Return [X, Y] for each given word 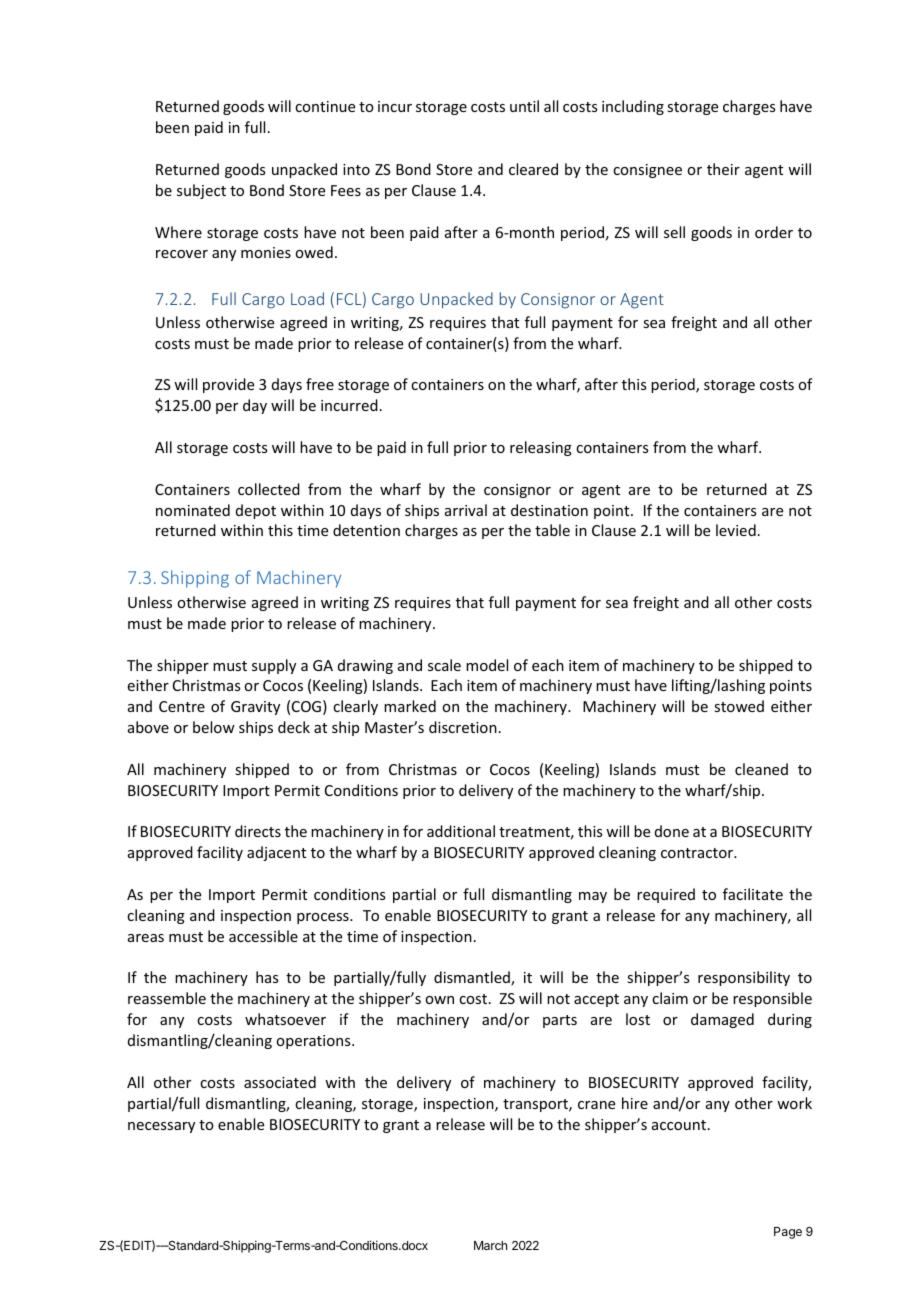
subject [201, 191]
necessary [161, 1127]
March [490, 1245]
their [723, 169]
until [524, 106]
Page [788, 1233]
